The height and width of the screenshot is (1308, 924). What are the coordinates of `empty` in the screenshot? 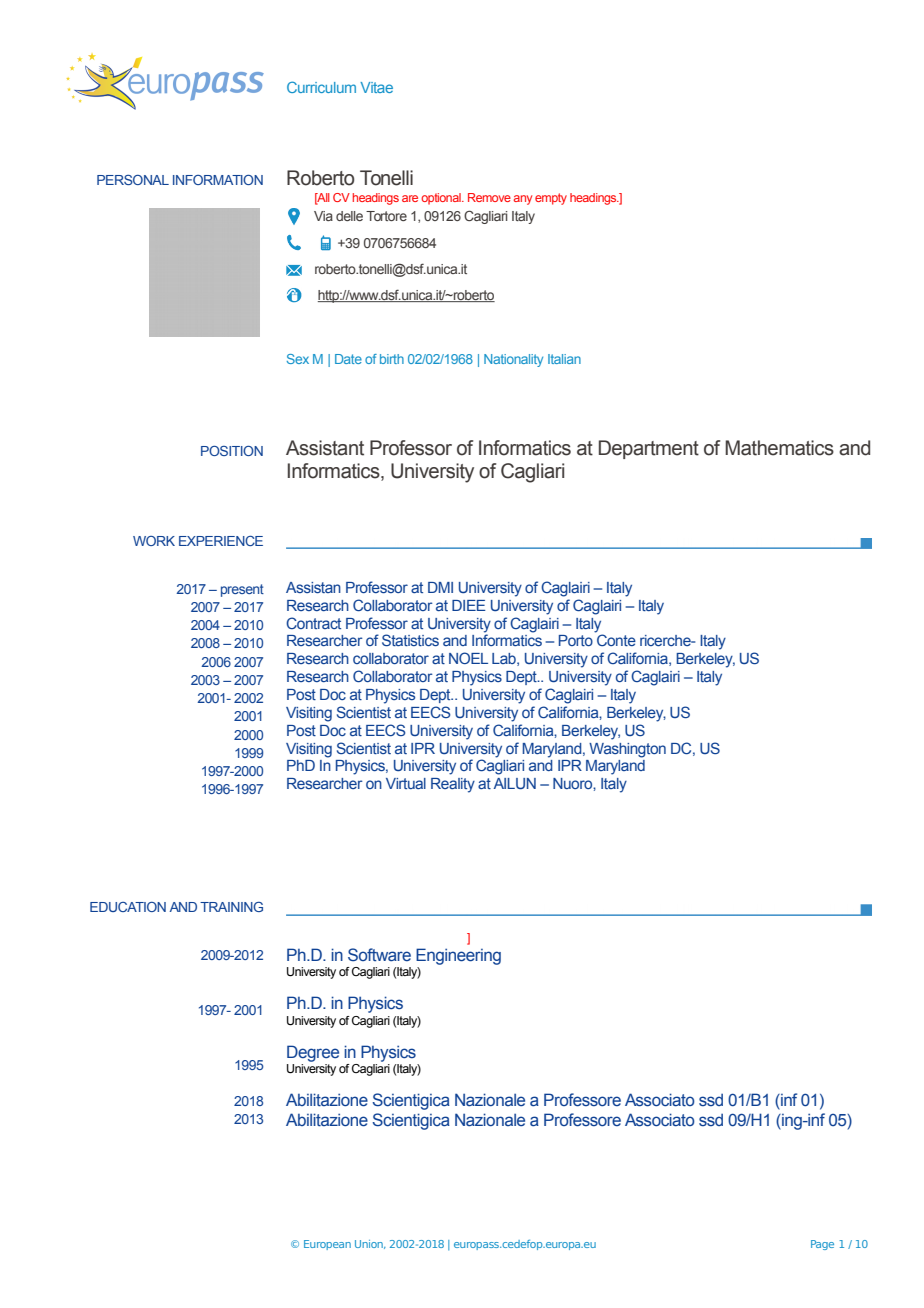 It's located at (551, 199).
